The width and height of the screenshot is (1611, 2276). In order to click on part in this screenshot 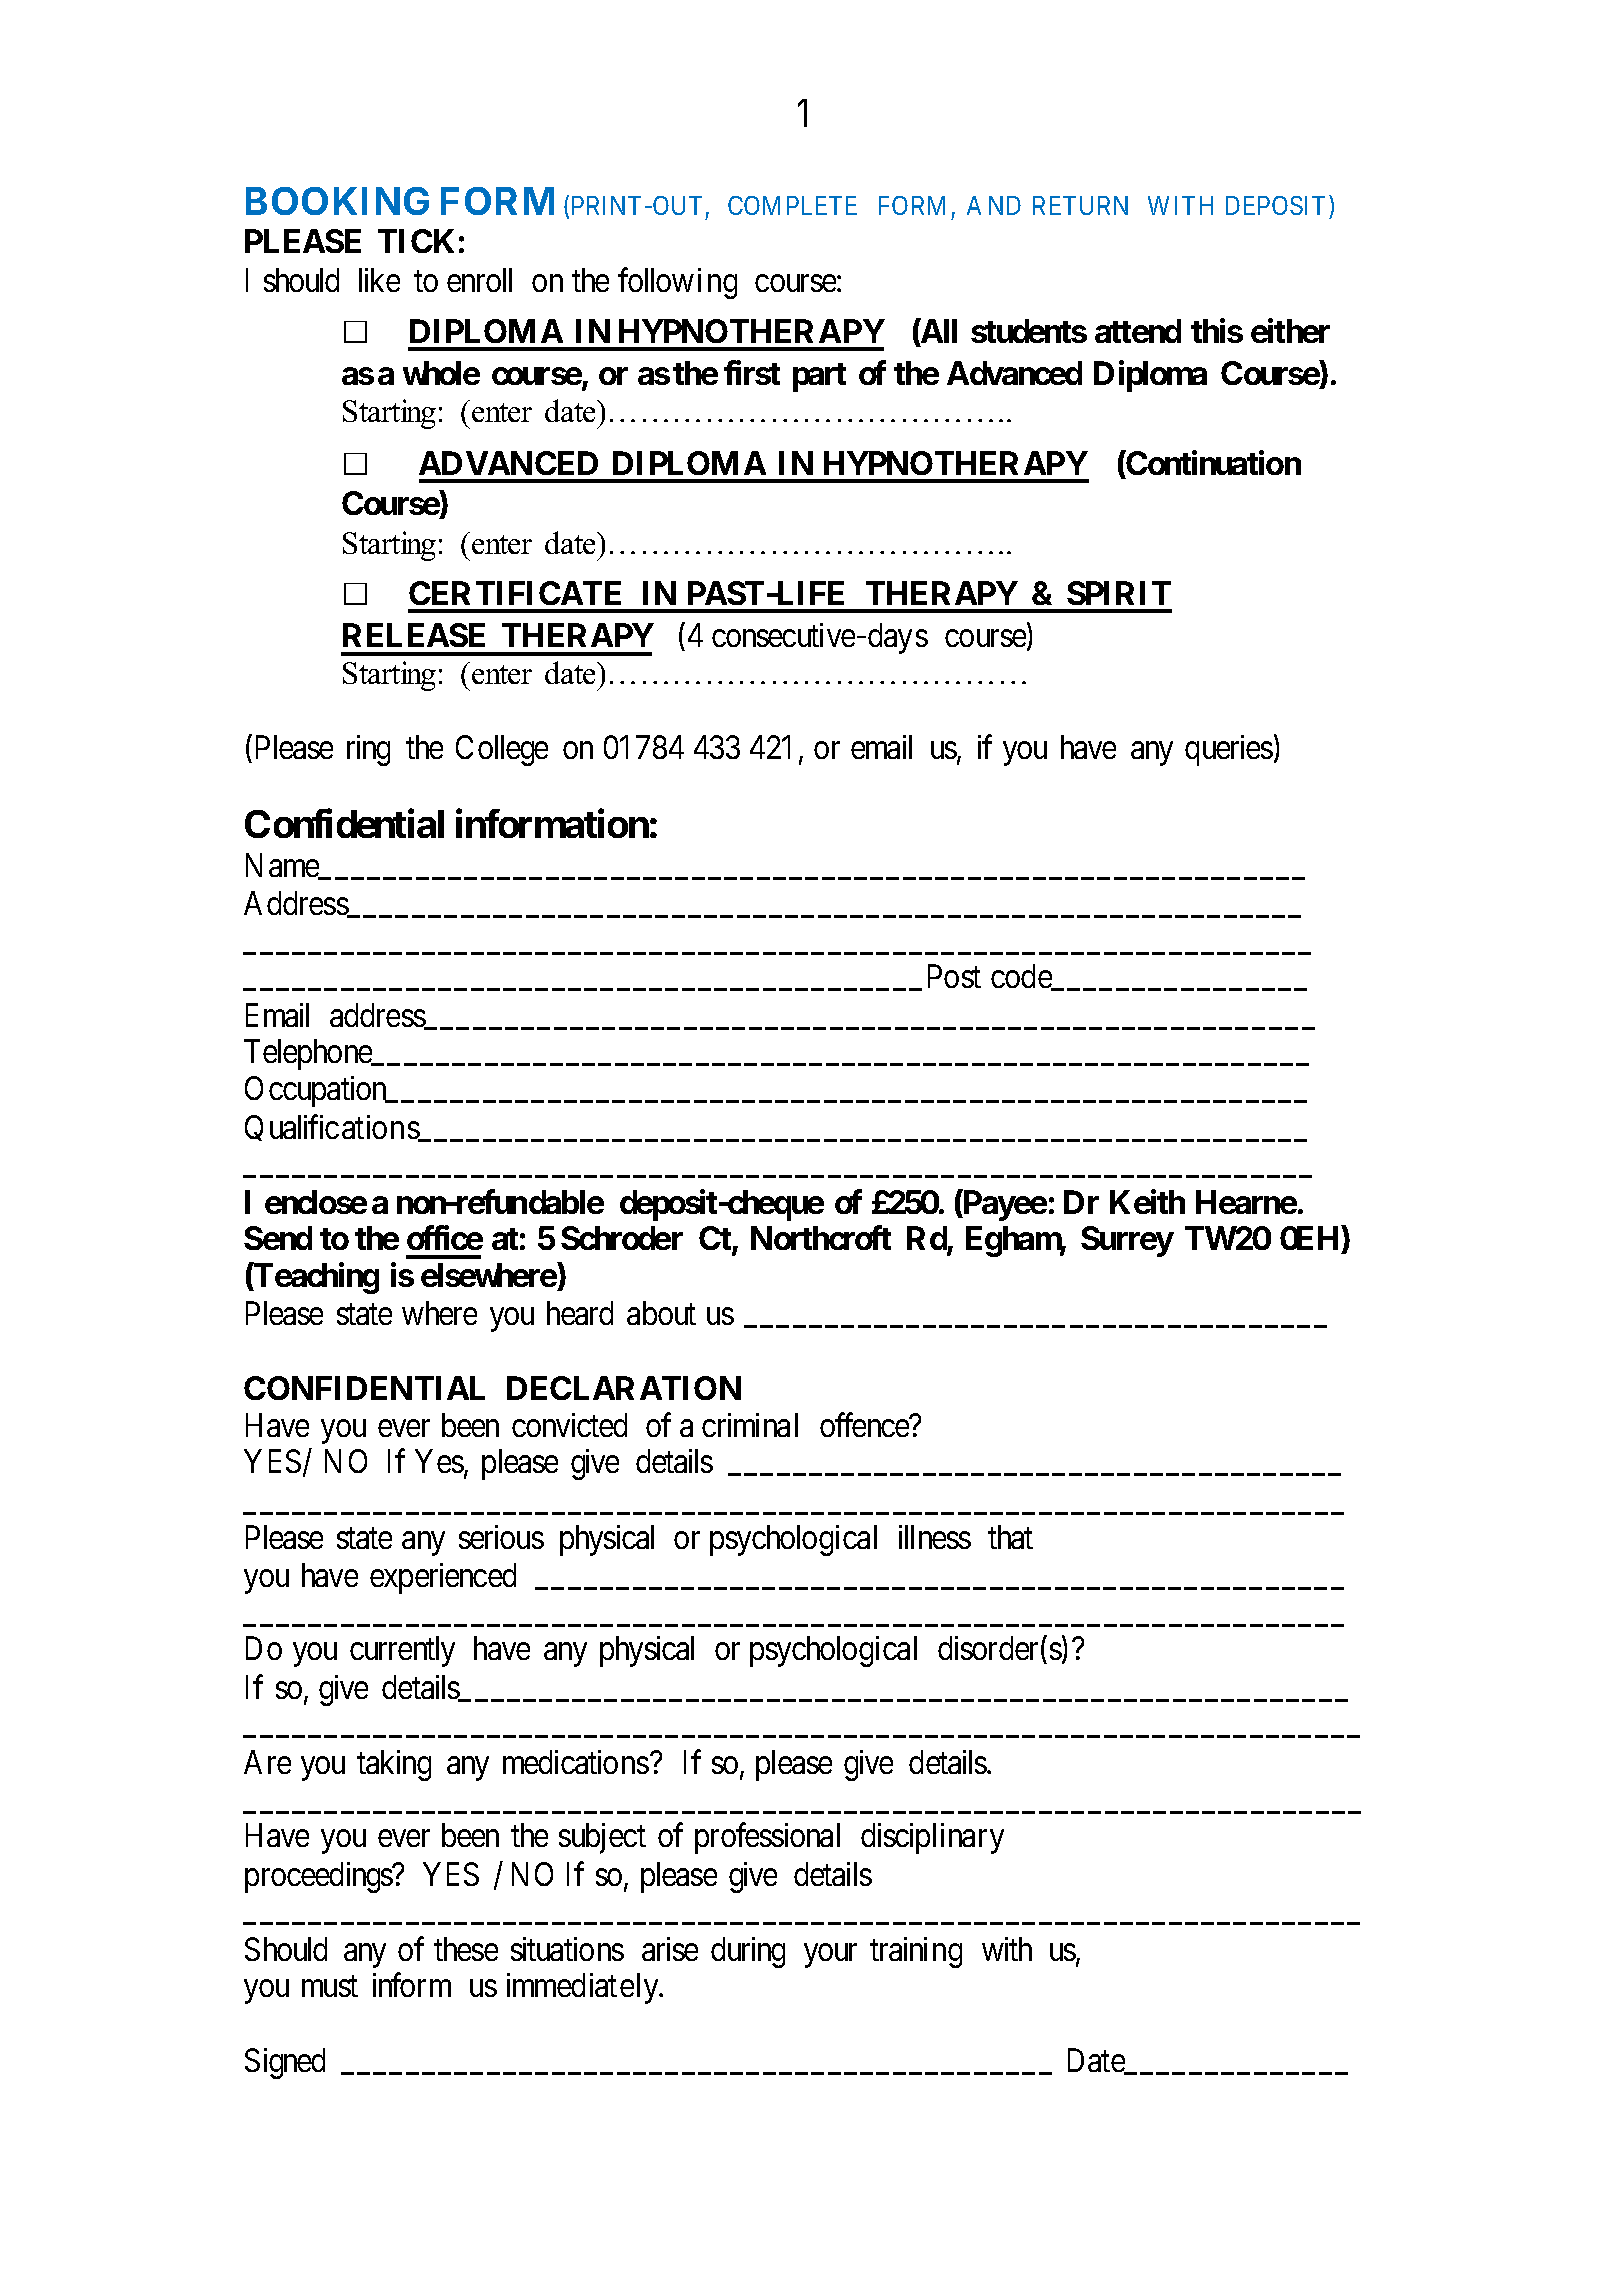, I will do `click(819, 377)`.
